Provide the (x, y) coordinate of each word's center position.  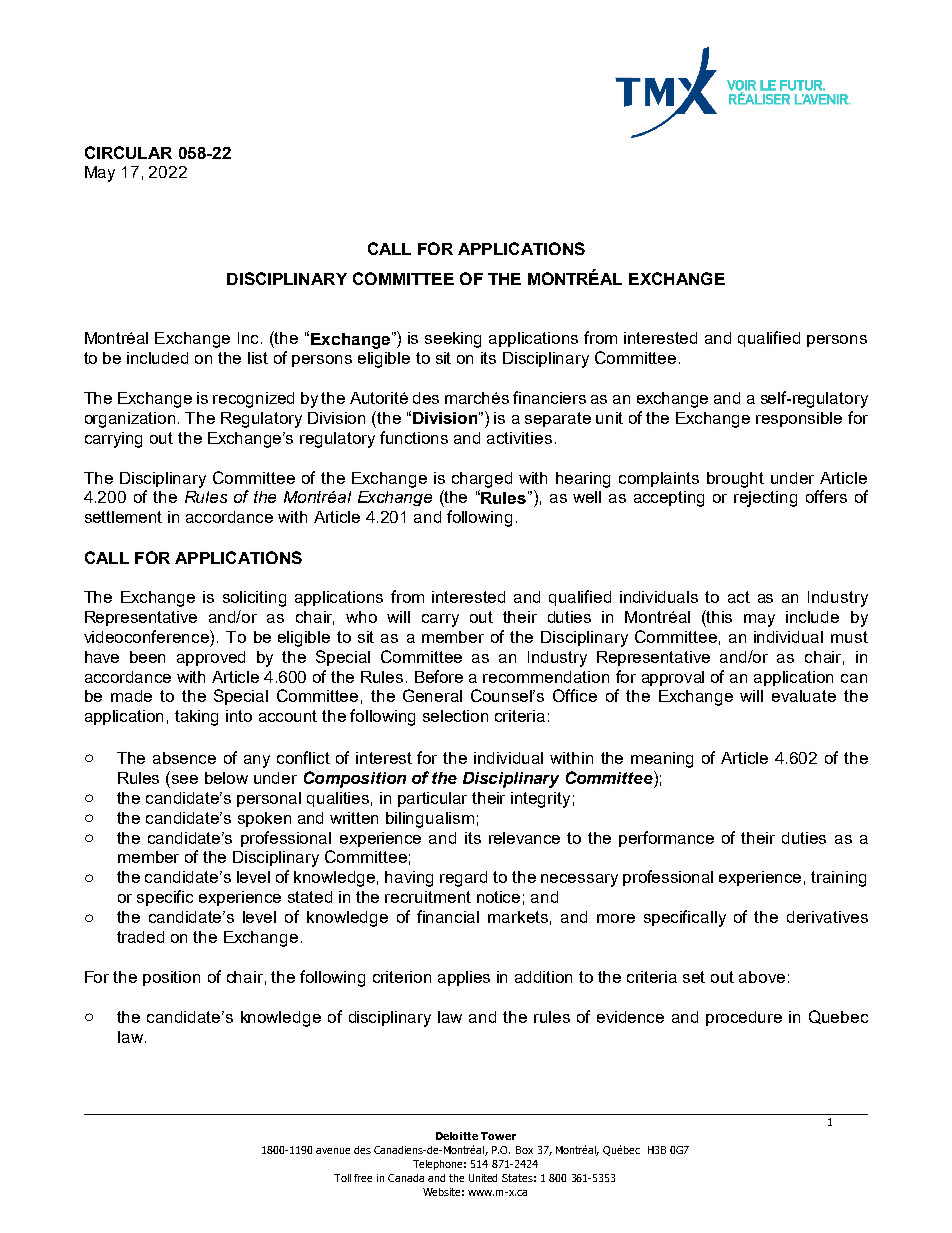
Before (439, 676)
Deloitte (457, 1136)
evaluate (804, 696)
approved (211, 658)
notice (498, 897)
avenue (333, 1151)
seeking (453, 340)
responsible (799, 419)
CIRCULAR (128, 152)
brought (735, 480)
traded (140, 937)
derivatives (827, 917)
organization (130, 420)
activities (519, 438)
